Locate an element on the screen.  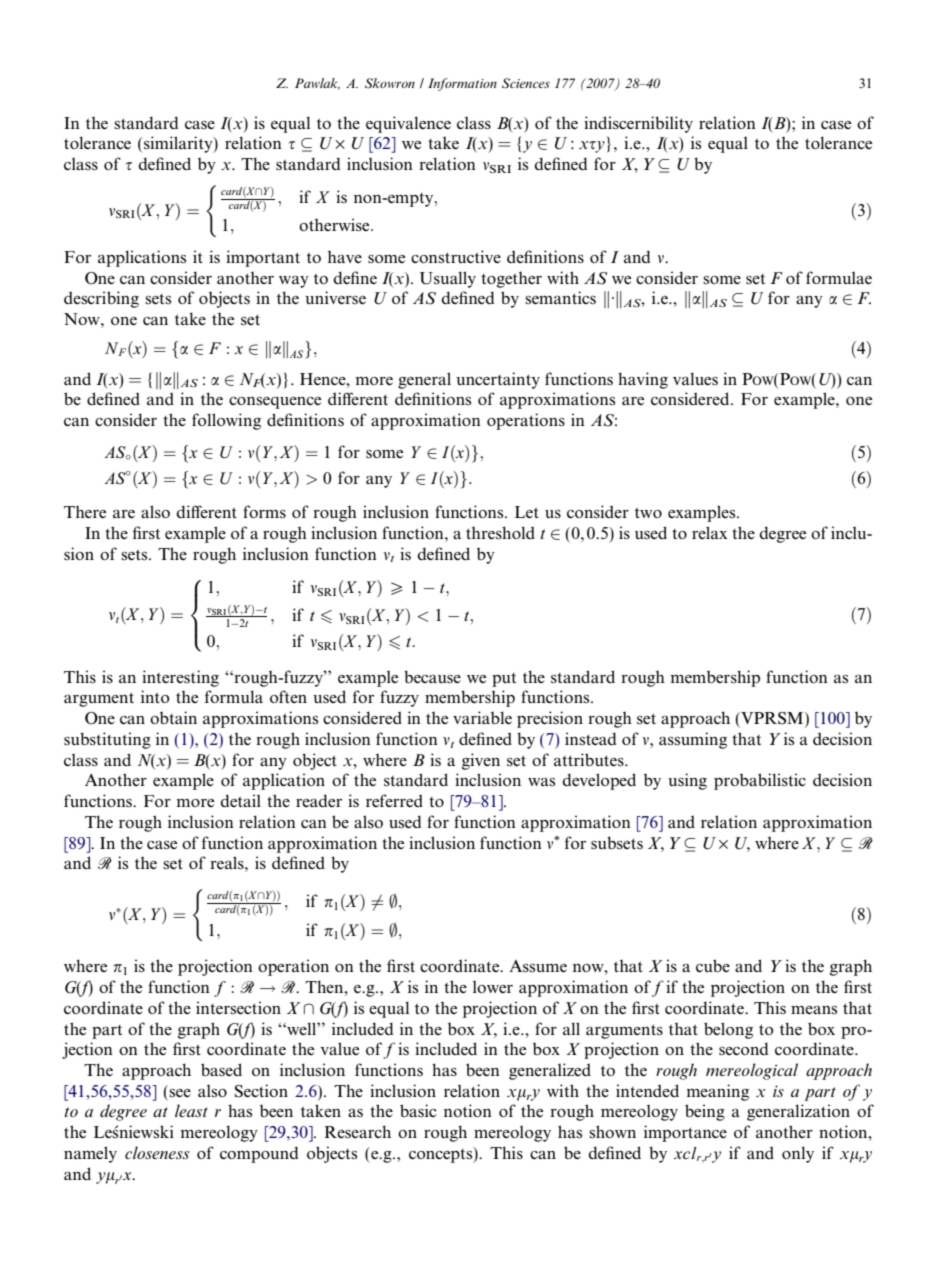
least is located at coordinates (191, 1110).
